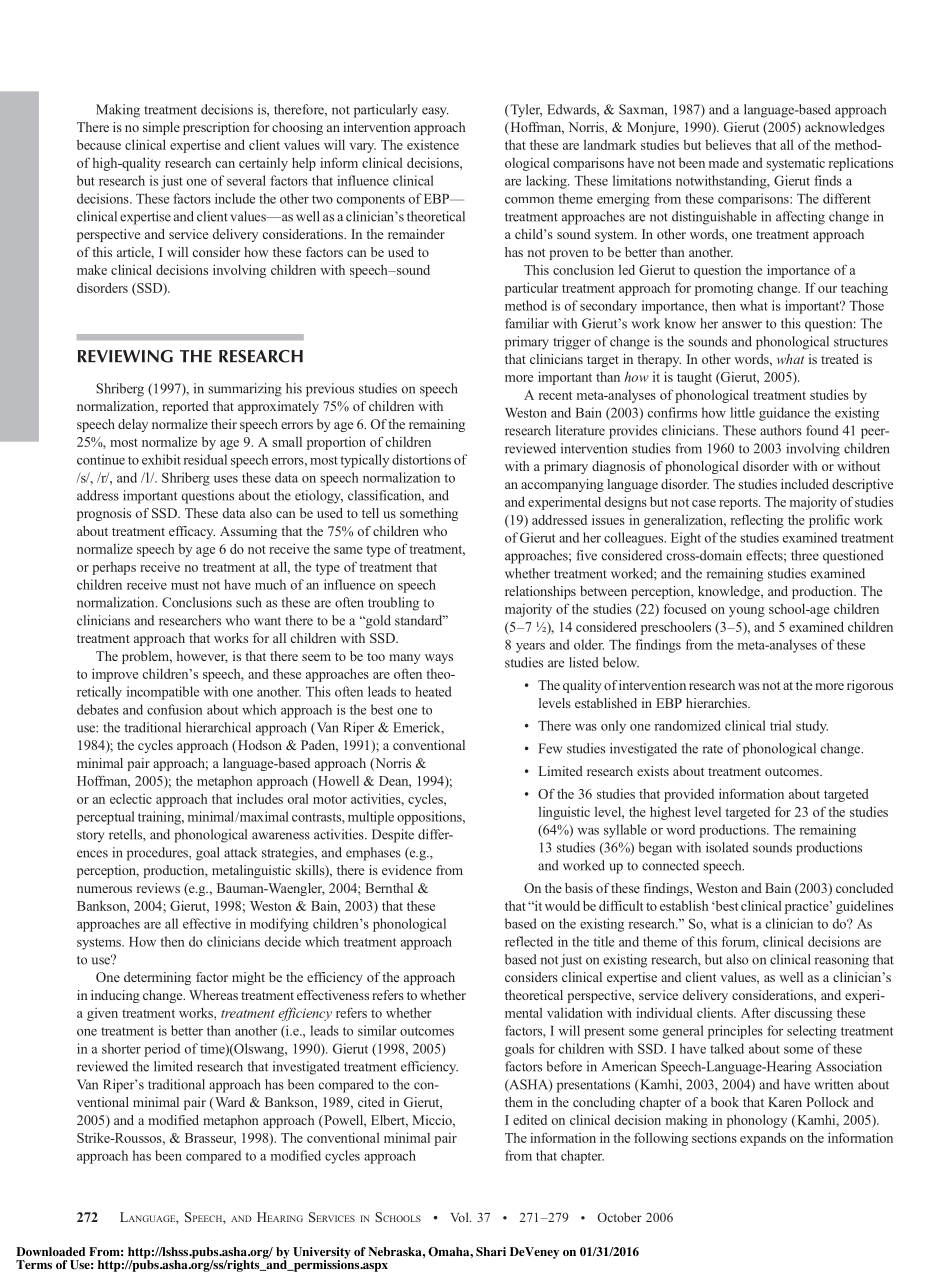 This image has width=952, height=1275. Describe the element at coordinates (842, 961) in the image. I see `reasoning` at that location.
